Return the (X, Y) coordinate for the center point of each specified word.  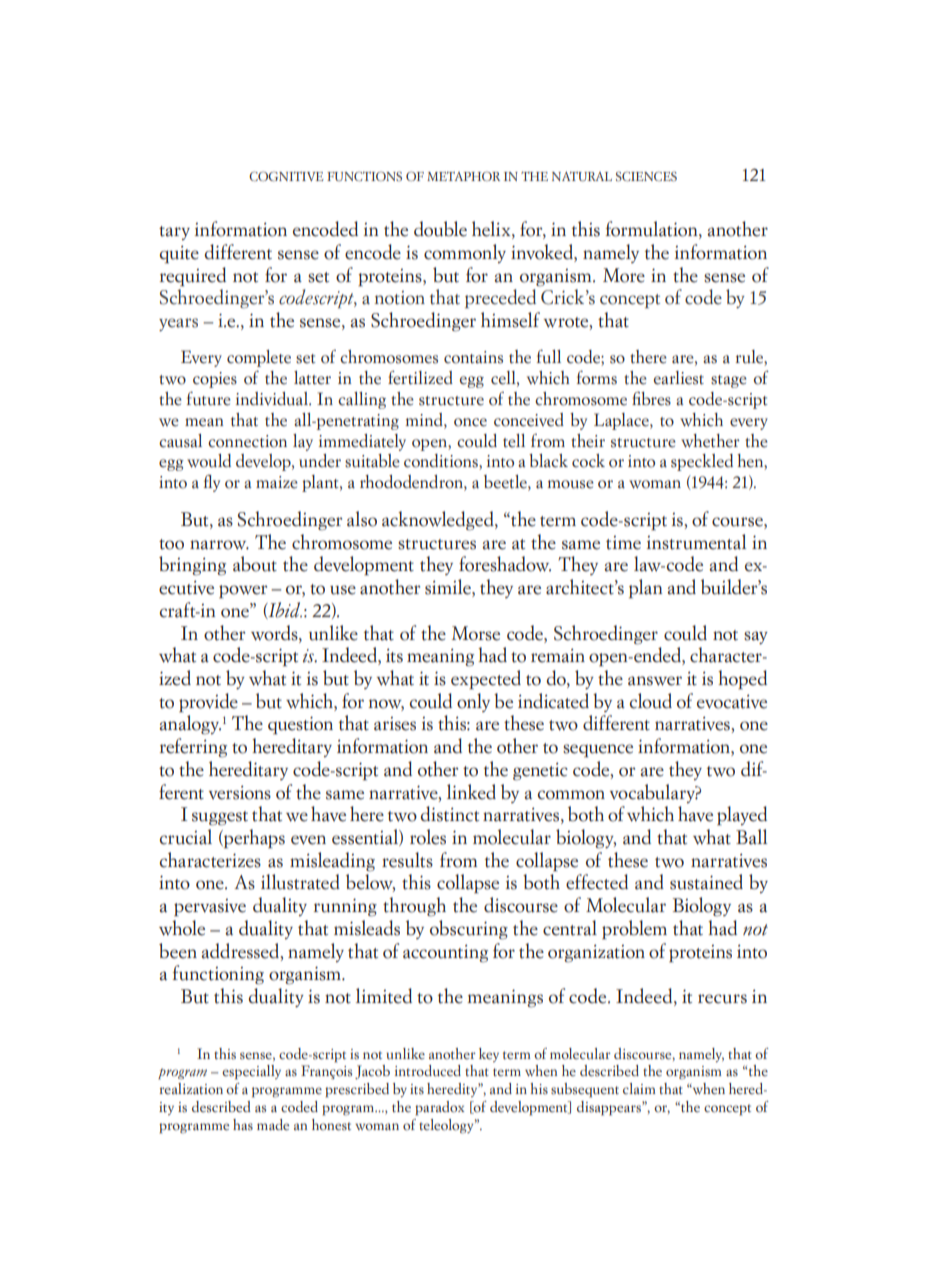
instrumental (696, 542)
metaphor (463, 176)
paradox (439, 1108)
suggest (220, 818)
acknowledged (439, 521)
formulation (653, 230)
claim (639, 1088)
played (742, 815)
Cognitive (286, 176)
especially (251, 1072)
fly (212, 483)
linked (471, 792)
